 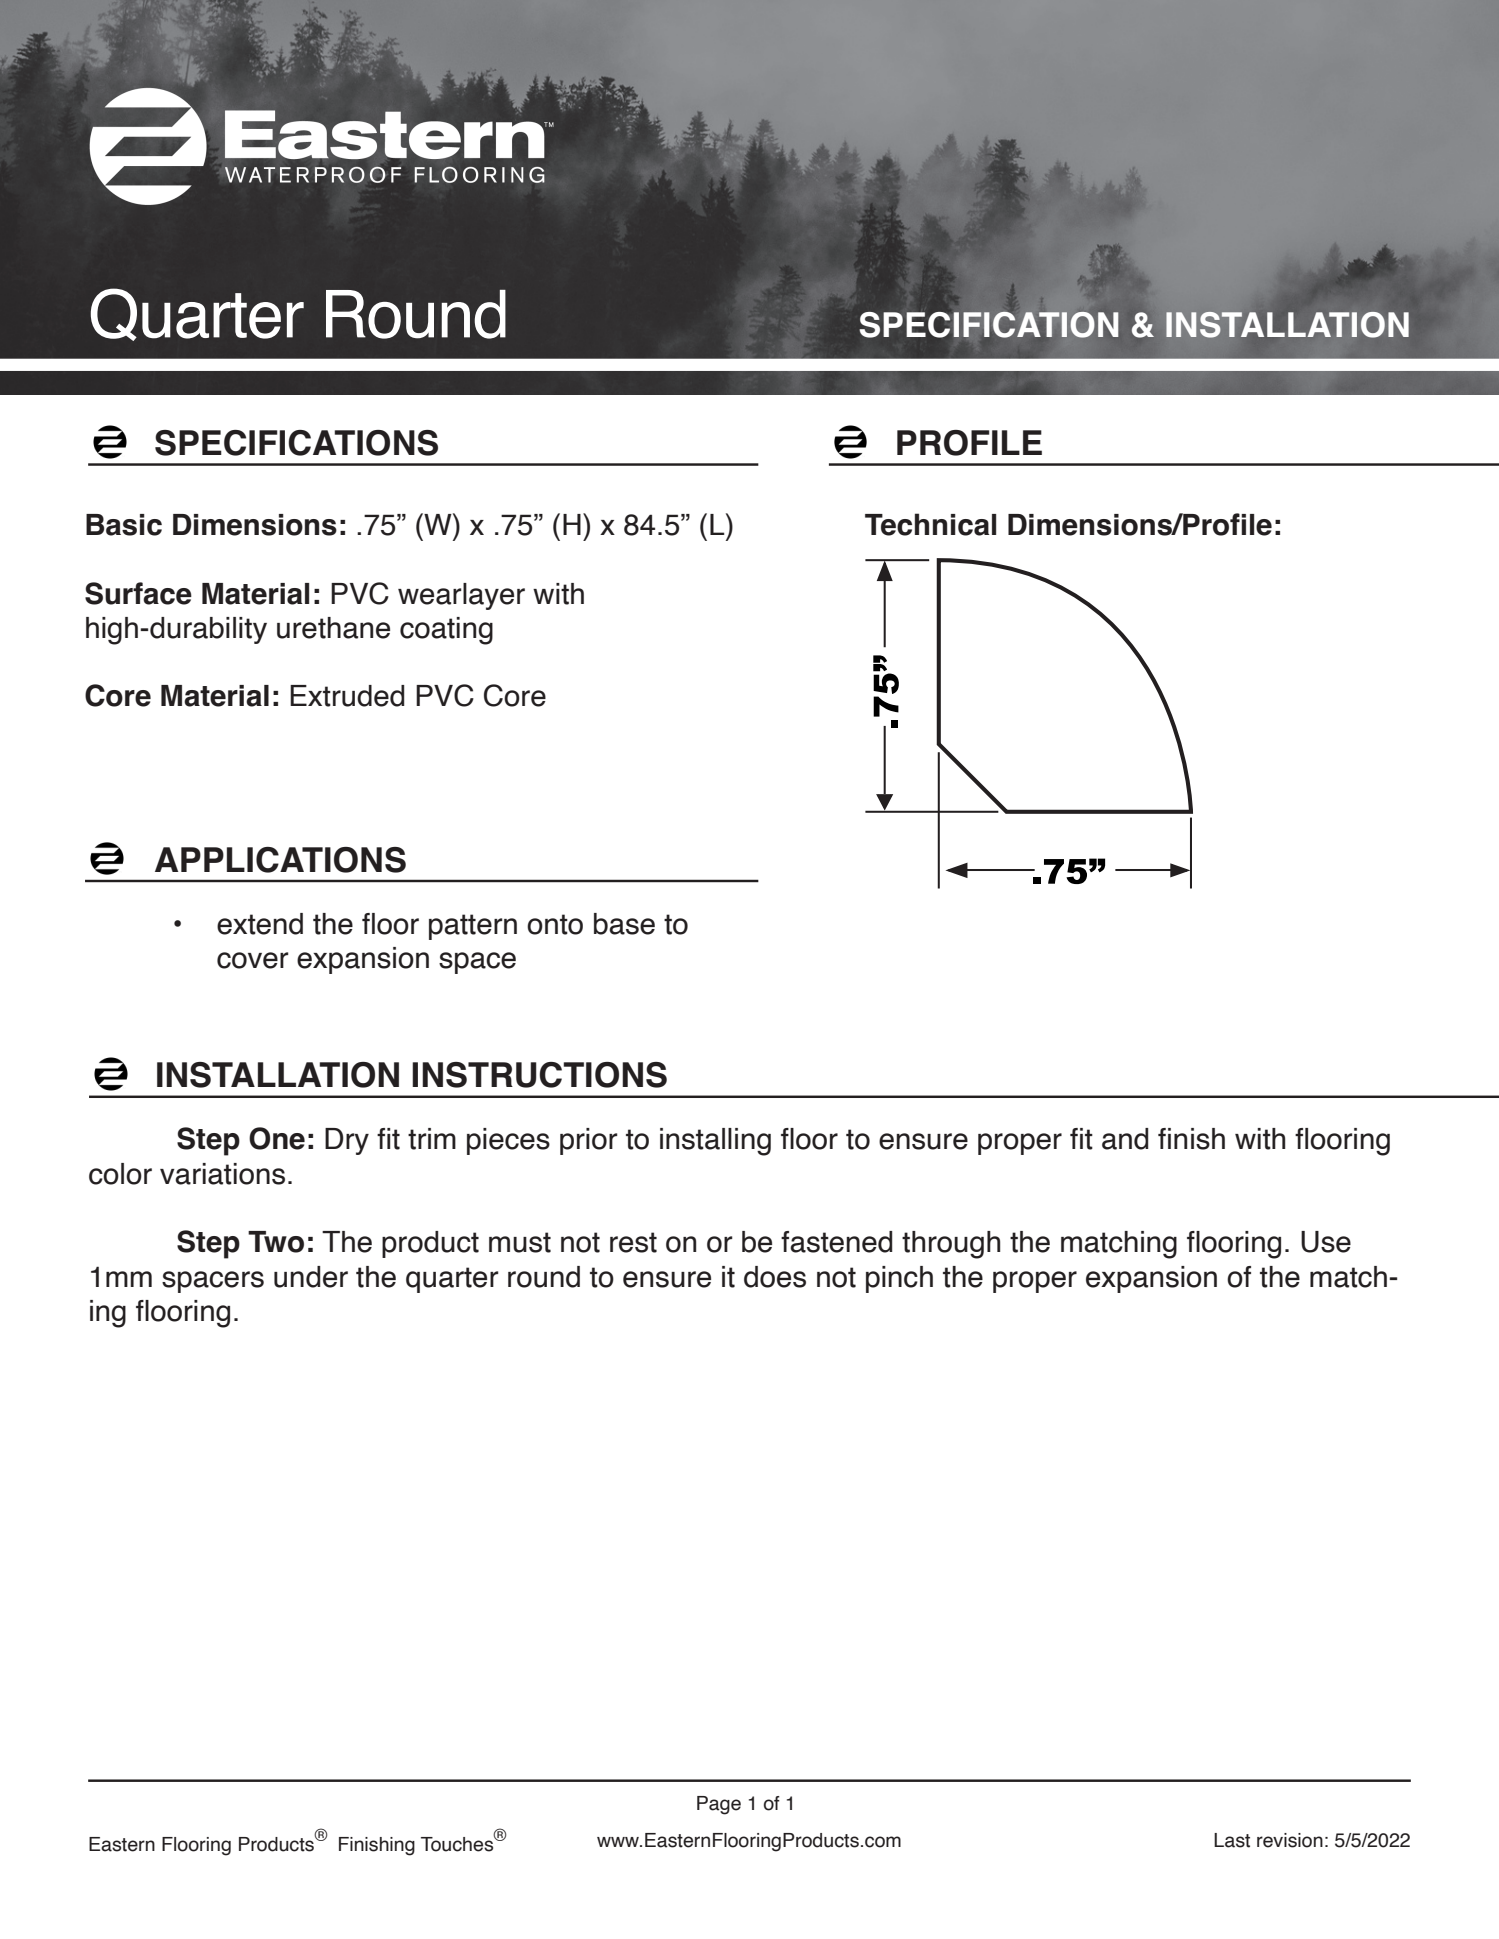 I want to click on Page, so click(x=719, y=1805).
